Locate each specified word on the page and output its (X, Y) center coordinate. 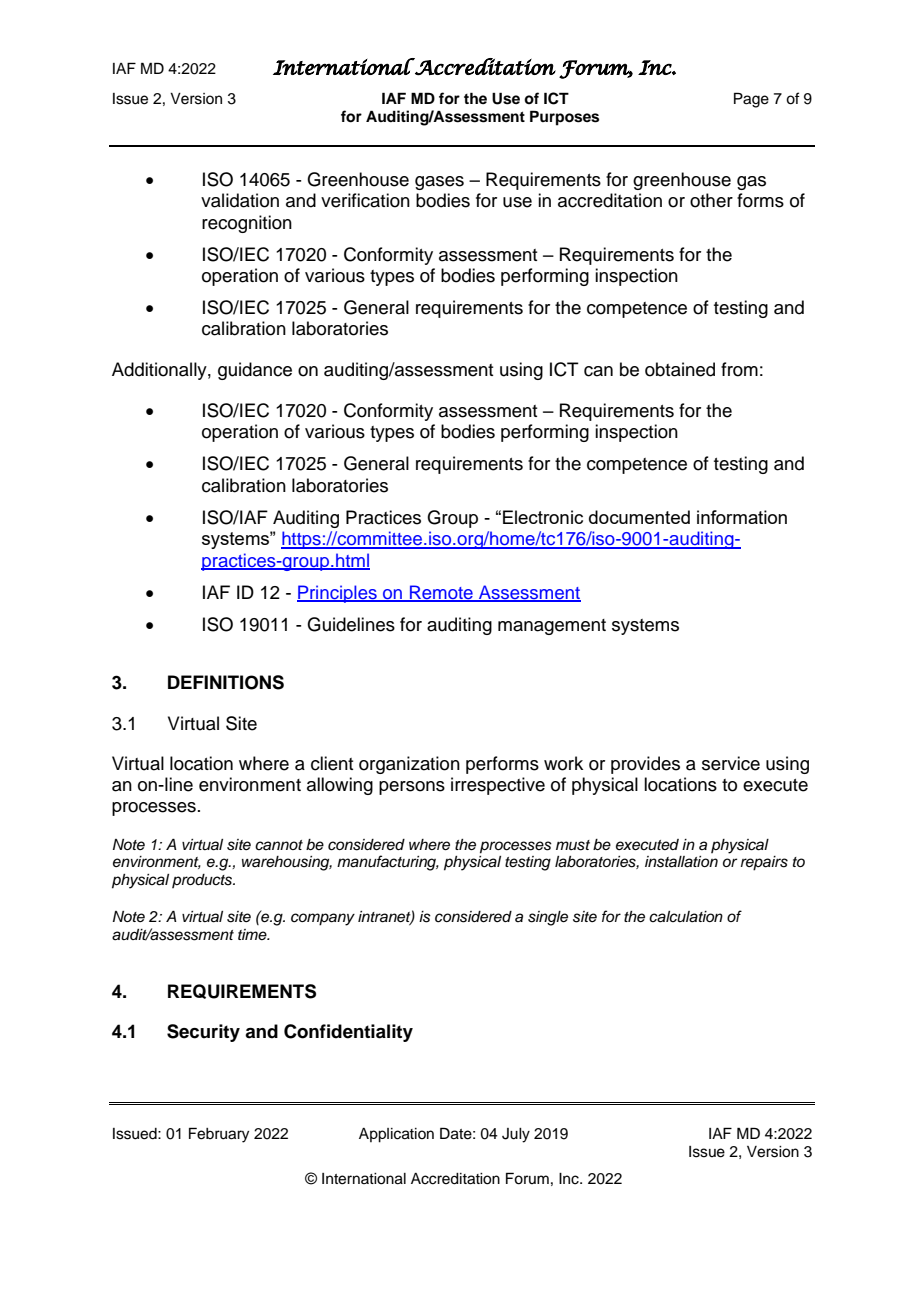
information (742, 517)
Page (751, 100)
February (219, 1135)
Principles (338, 594)
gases (439, 183)
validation (240, 200)
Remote (441, 593)
